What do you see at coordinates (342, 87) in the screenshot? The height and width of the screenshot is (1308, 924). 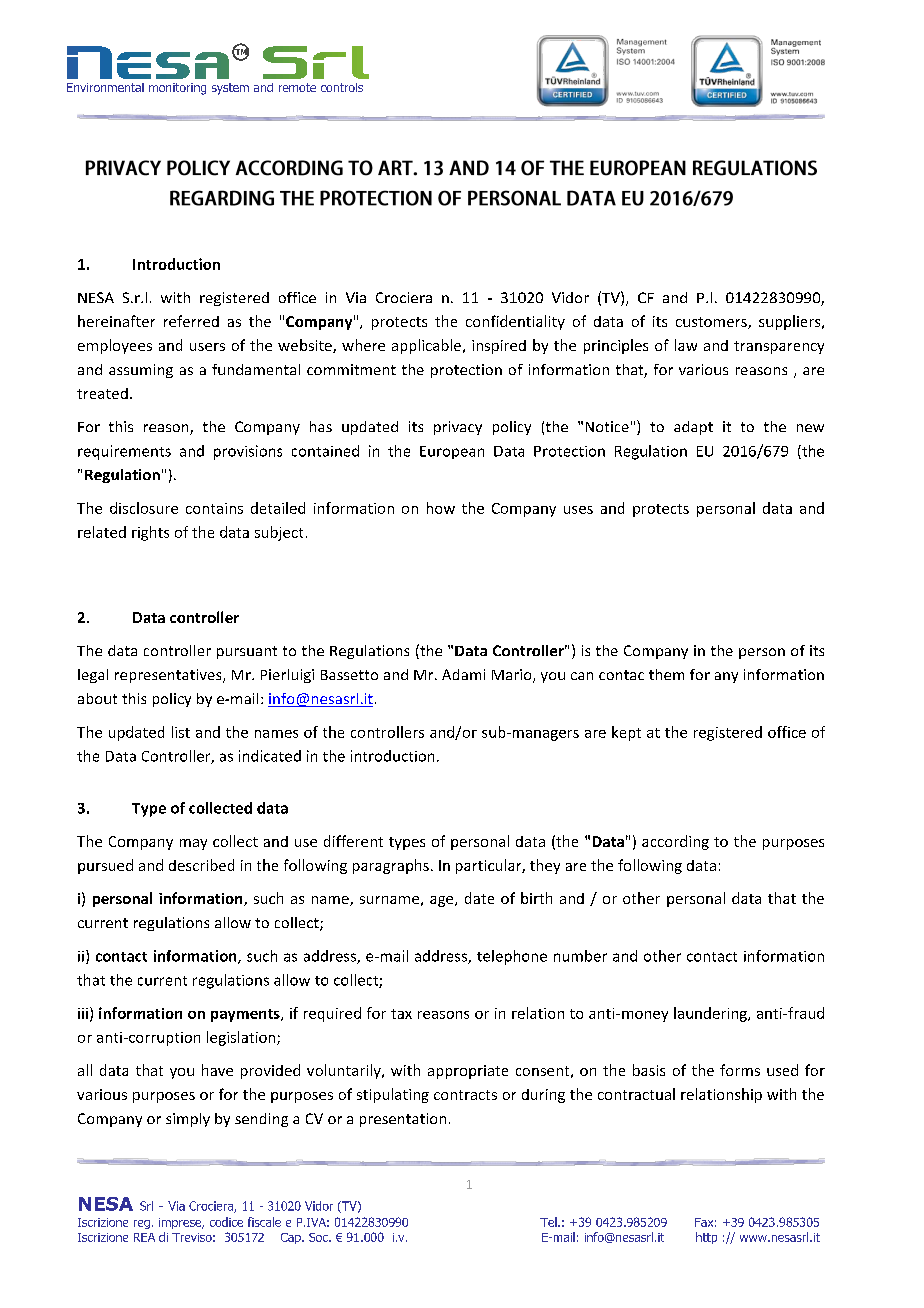 I see `controls` at bounding box center [342, 87].
